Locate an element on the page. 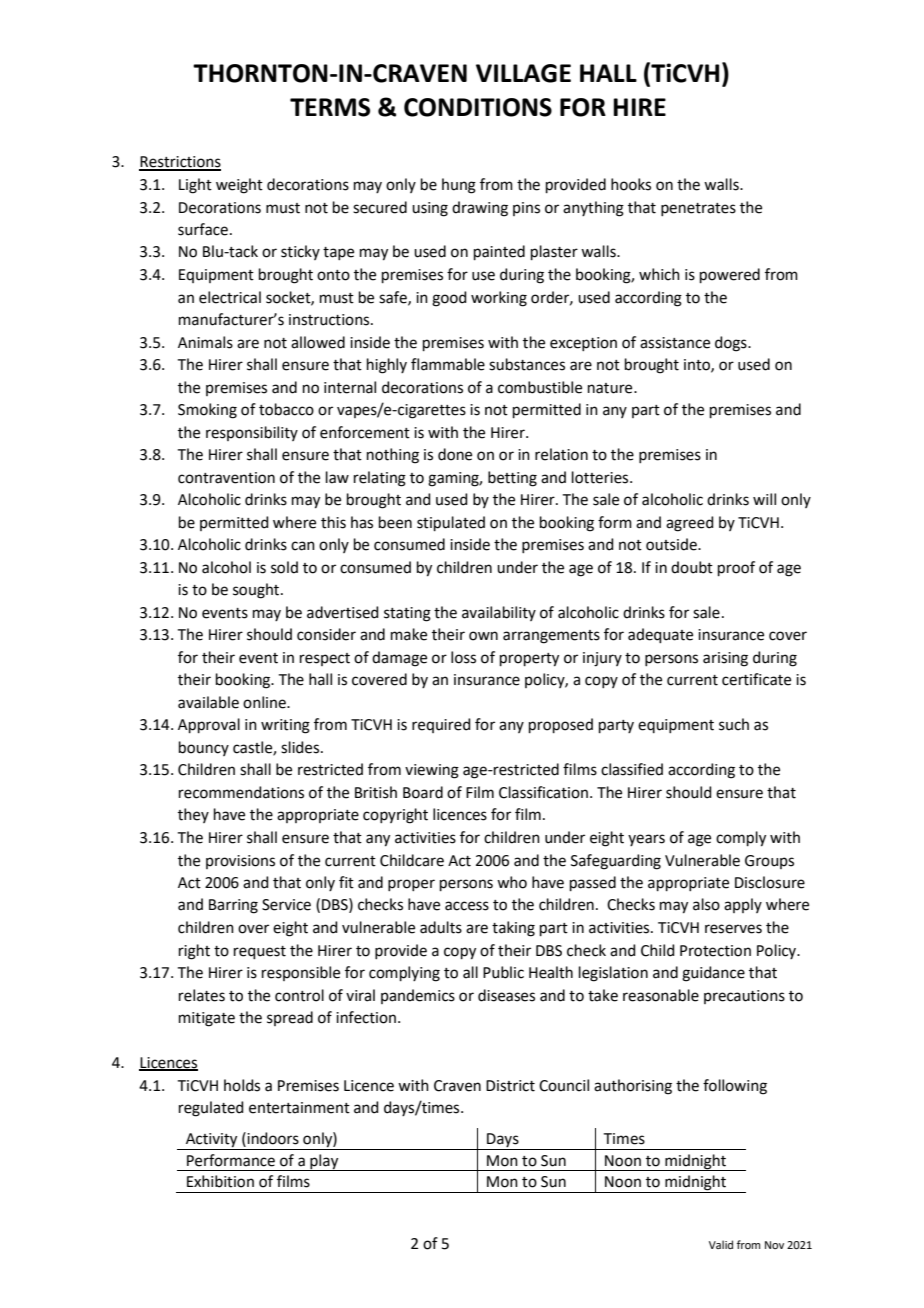 This image has width=924, height=1308. Exhibition is located at coordinates (220, 1181).
